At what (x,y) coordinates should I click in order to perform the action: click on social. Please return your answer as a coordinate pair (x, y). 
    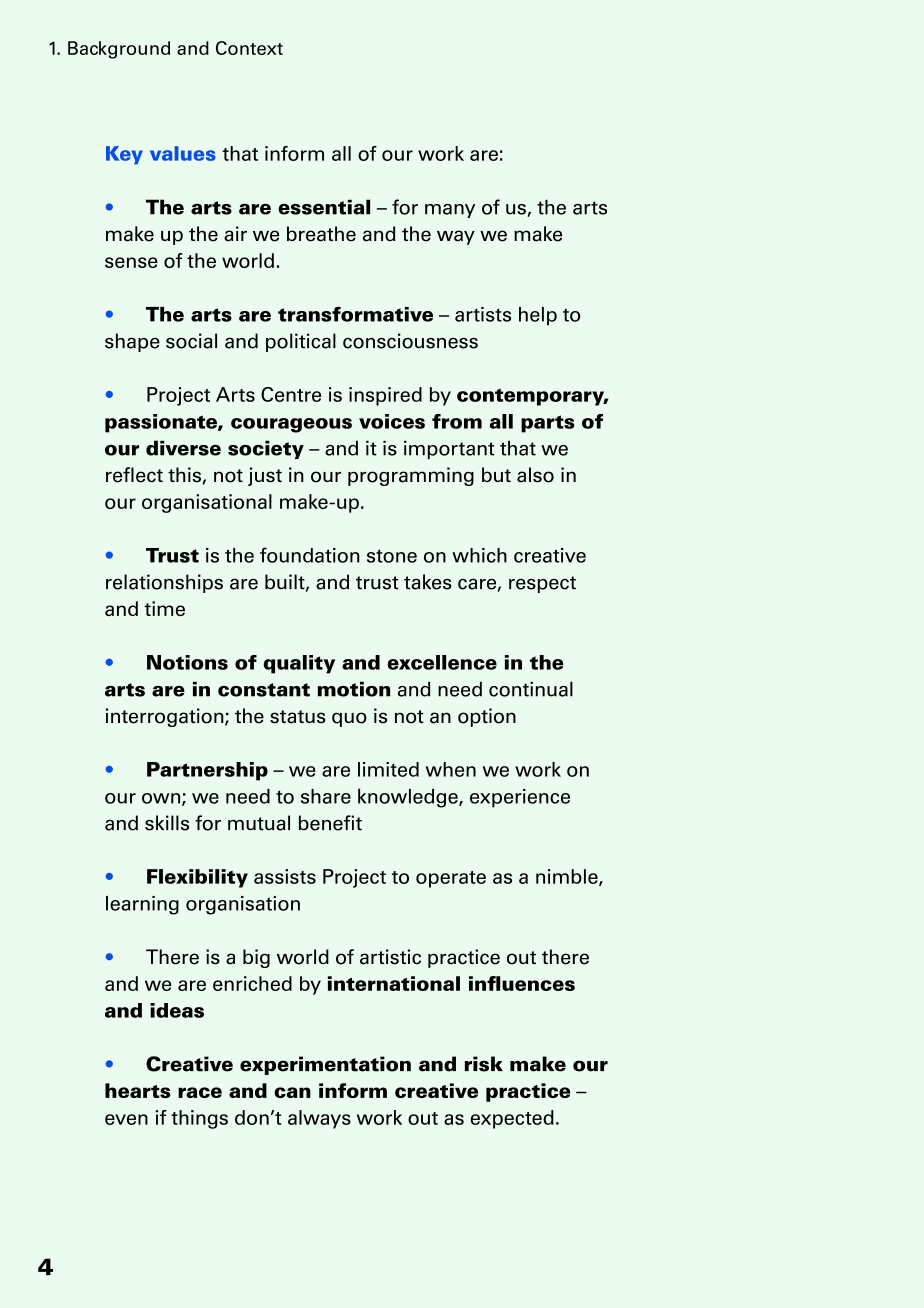
    Looking at the image, I should click on (191, 341).
